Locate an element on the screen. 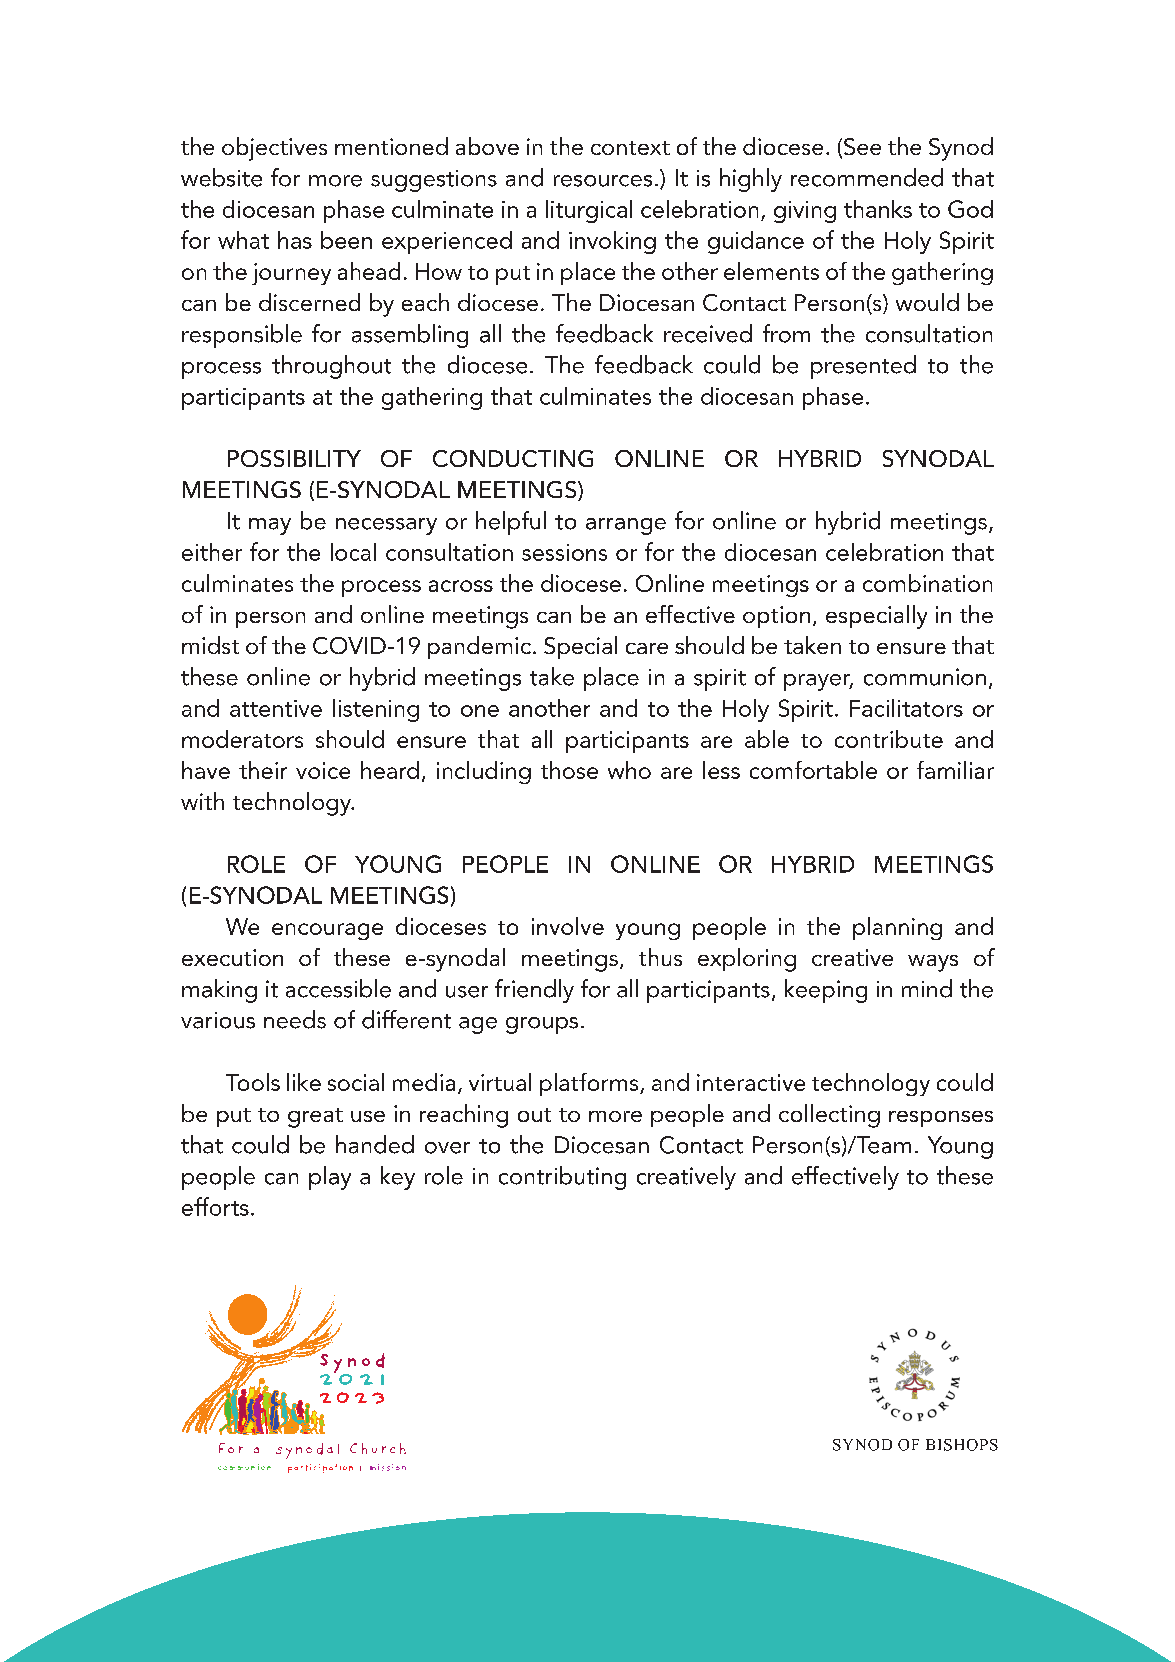 The image size is (1175, 1662). those is located at coordinates (569, 770).
